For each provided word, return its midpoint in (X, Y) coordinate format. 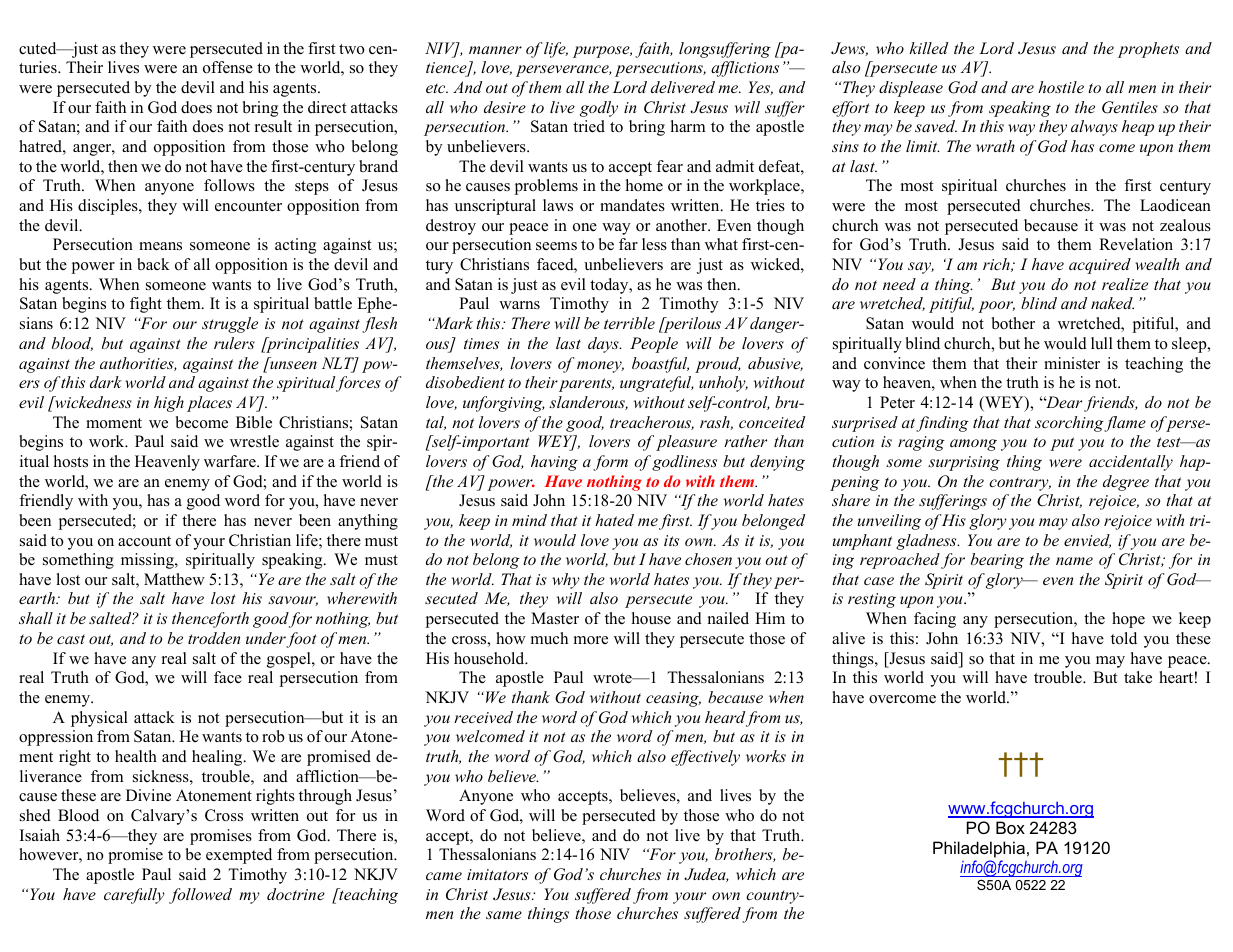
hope (1128, 620)
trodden (214, 638)
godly (599, 109)
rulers (234, 343)
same (504, 915)
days (604, 345)
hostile (1061, 87)
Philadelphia (979, 849)
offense (228, 67)
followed (200, 896)
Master (555, 618)
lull (1102, 343)
